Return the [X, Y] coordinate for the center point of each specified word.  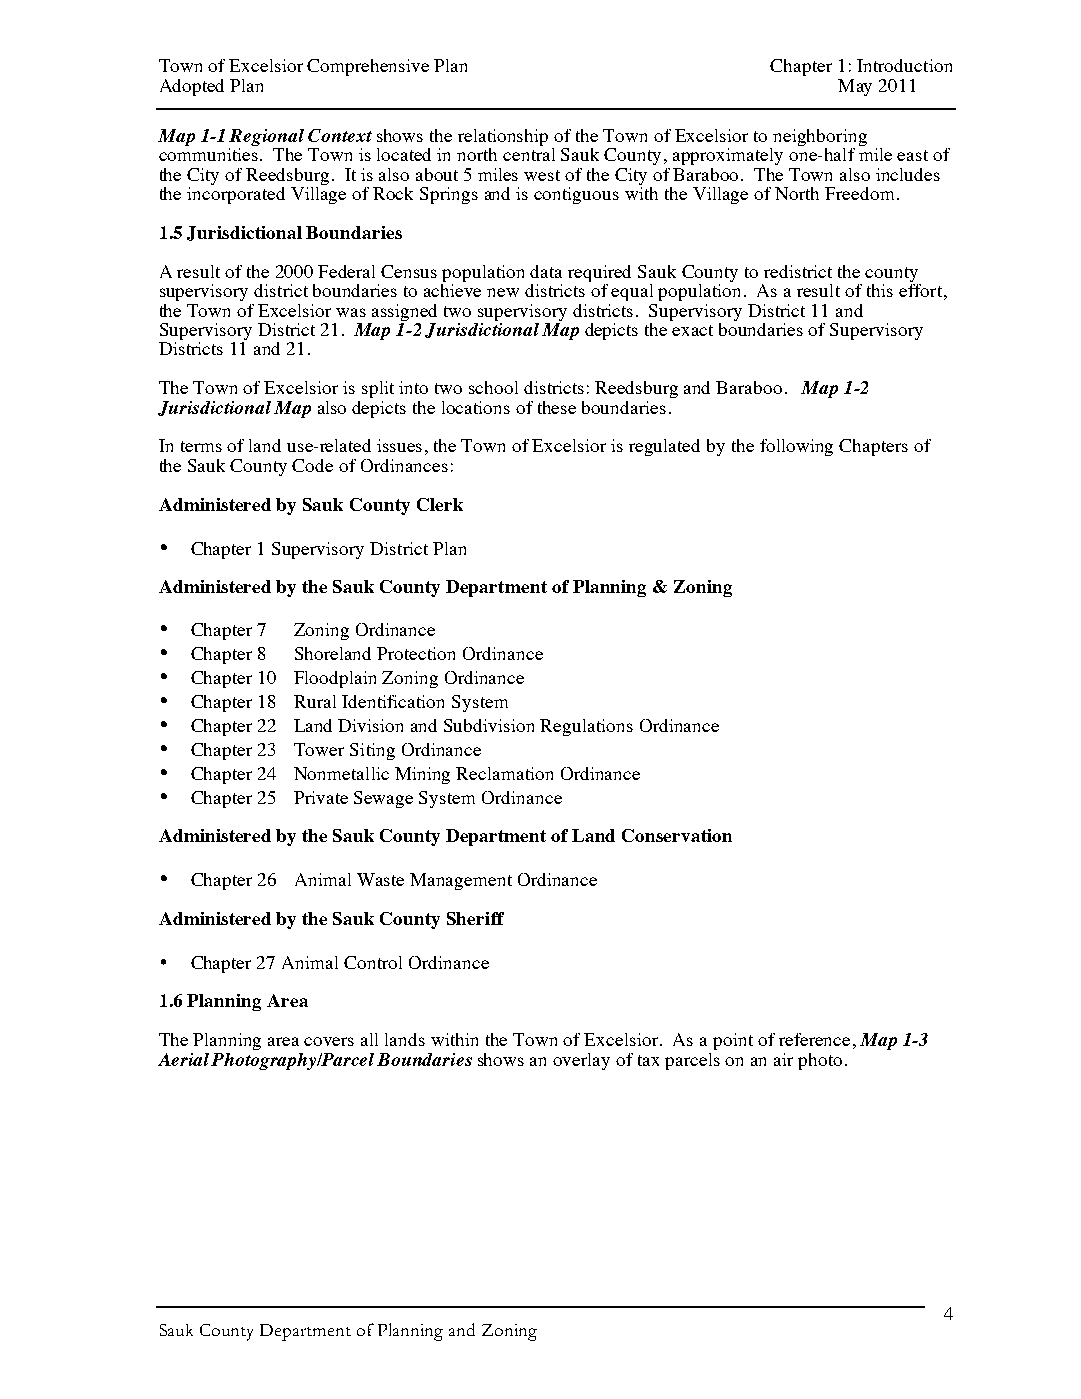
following [796, 447]
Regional [266, 137]
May [855, 87]
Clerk [440, 504]
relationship [503, 137]
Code [312, 465]
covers [329, 1041]
